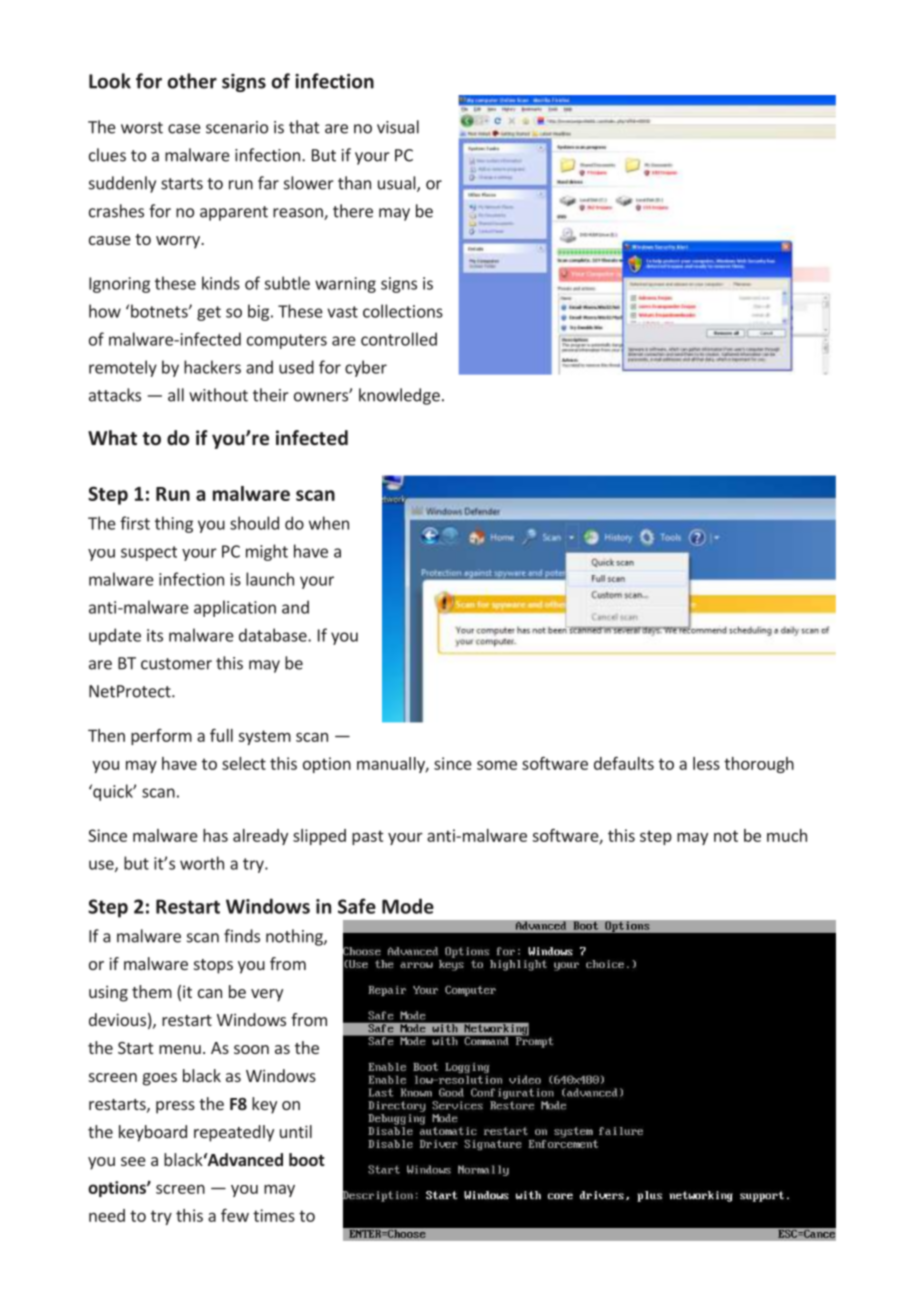  What do you see at coordinates (184, 129) in the page?
I see `case` at bounding box center [184, 129].
